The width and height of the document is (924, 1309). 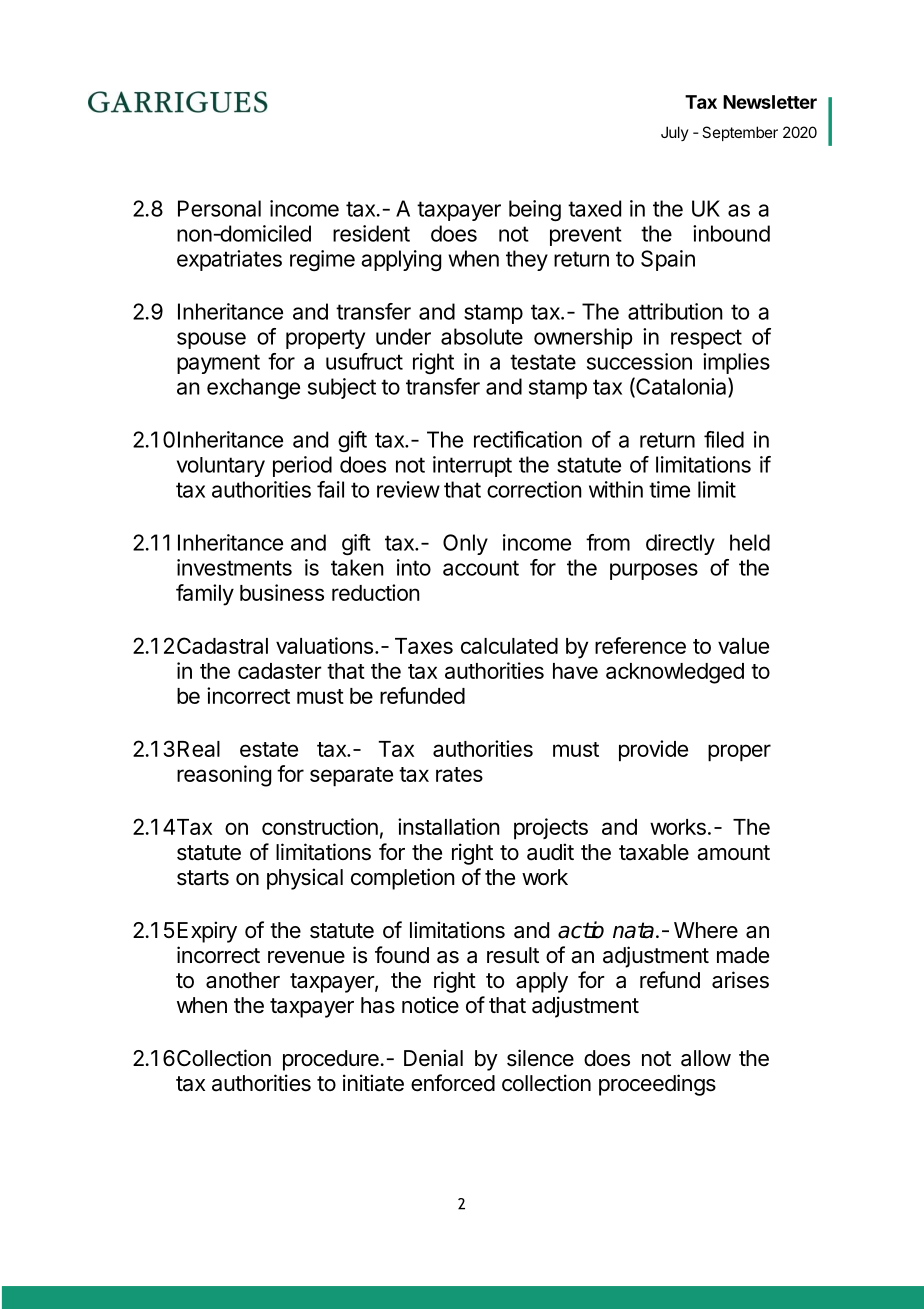 I want to click on July, so click(x=675, y=133).
